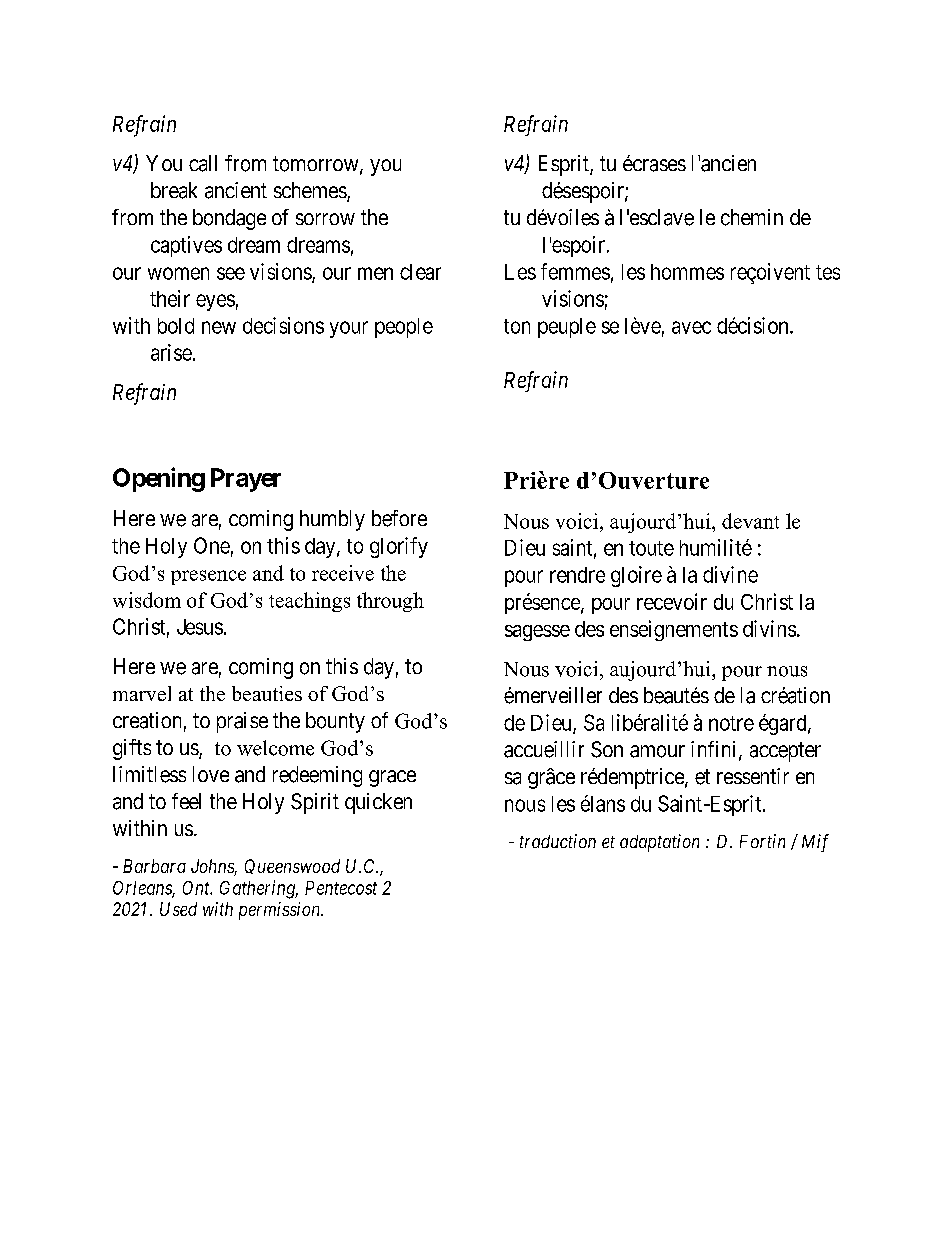  I want to click on Used, so click(178, 909).
